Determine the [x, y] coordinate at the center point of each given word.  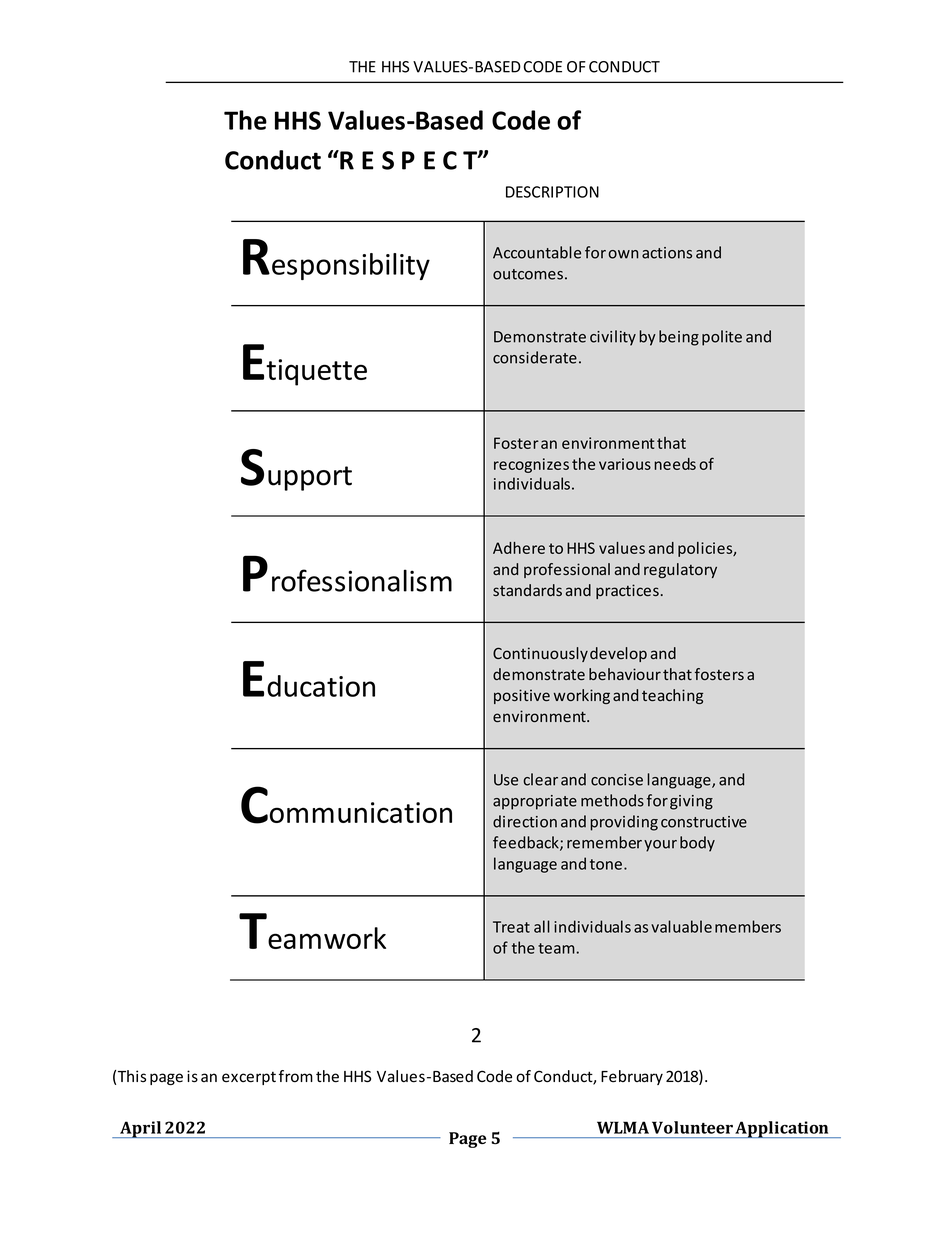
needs [675, 464]
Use [506, 780]
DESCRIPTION [552, 192]
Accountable [537, 252]
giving [691, 802]
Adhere [519, 548]
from [296, 1076]
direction [525, 821]
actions [667, 253]
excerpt [249, 1078]
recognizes [531, 465]
